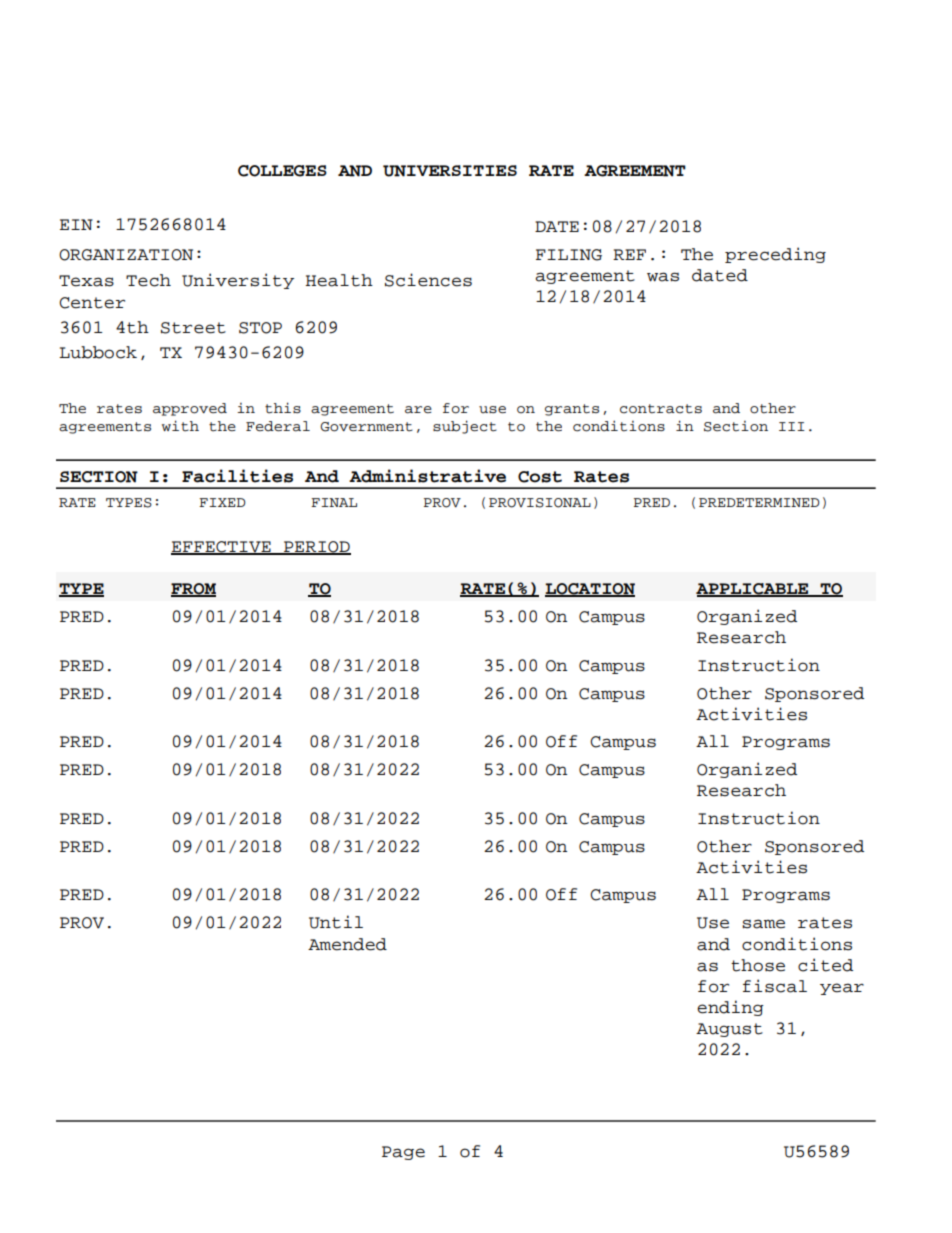 The image size is (952, 1233). I want to click on with, so click(180, 426).
